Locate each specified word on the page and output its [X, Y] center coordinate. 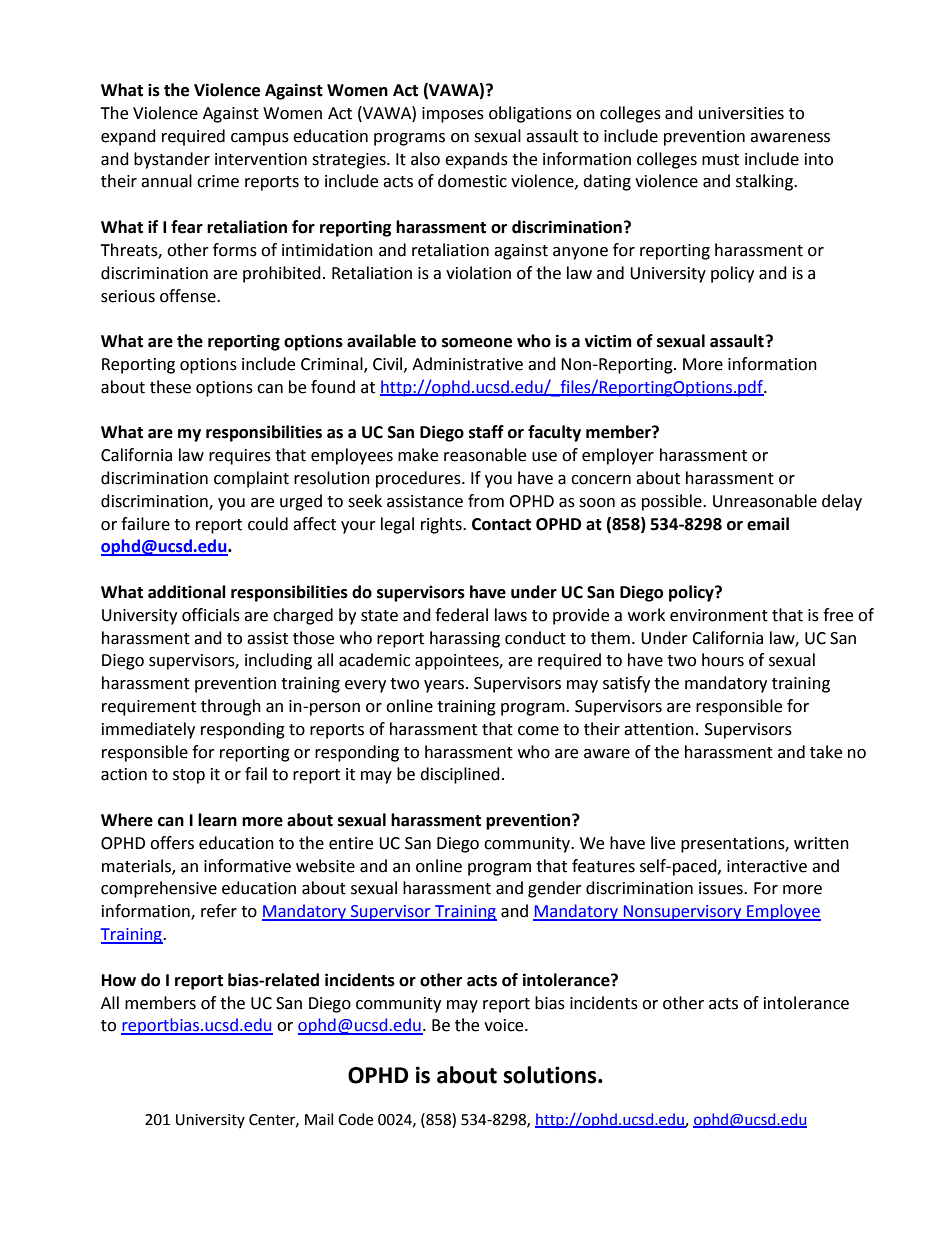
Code [355, 1119]
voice [505, 1025]
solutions [551, 1075]
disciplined [460, 775]
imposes [453, 115]
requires [240, 457]
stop [189, 776]
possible [673, 502]
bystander [172, 160]
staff [486, 432]
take [826, 752]
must [720, 160]
